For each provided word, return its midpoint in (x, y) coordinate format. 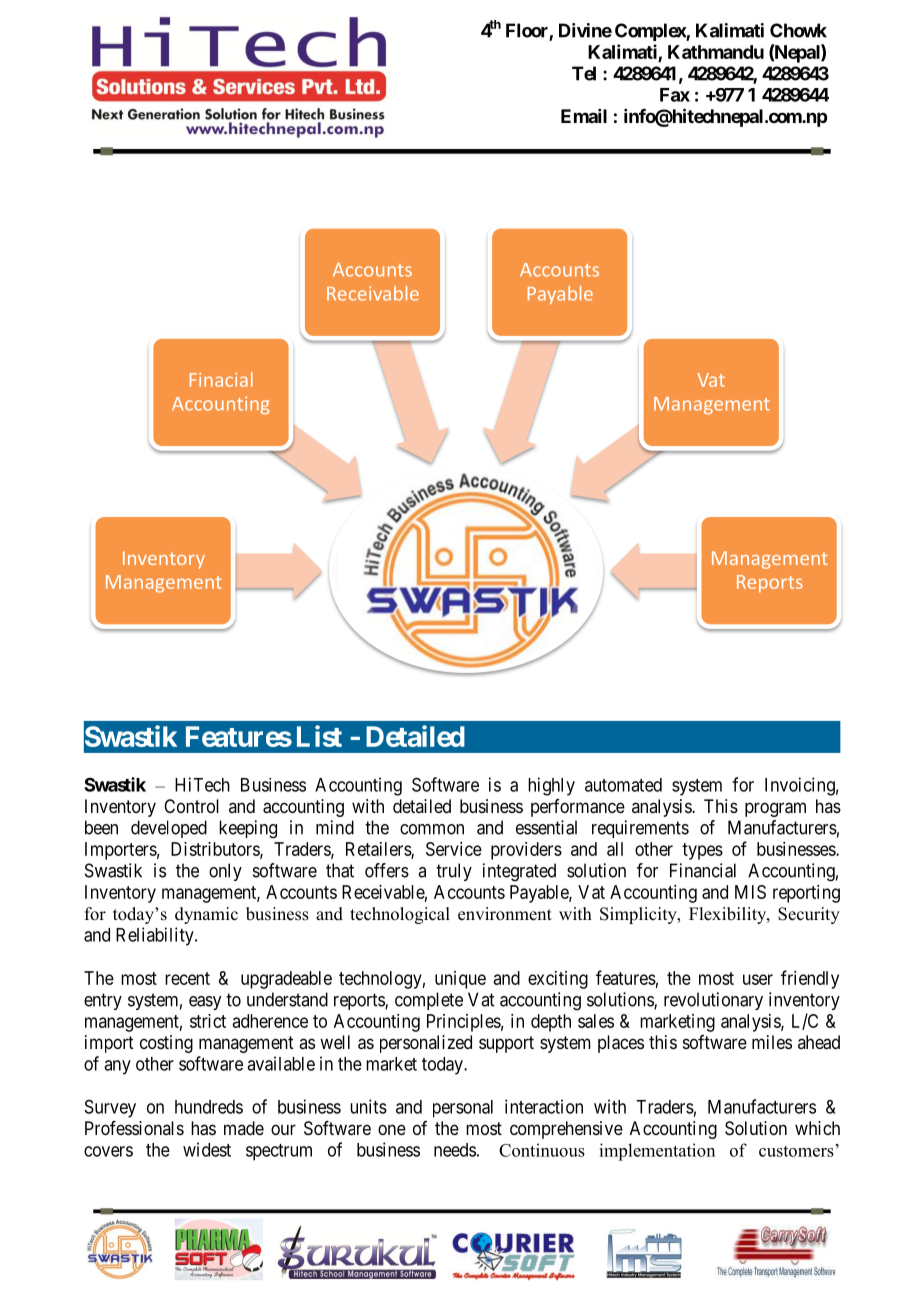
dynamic (206, 915)
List (319, 736)
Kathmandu (716, 52)
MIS (750, 892)
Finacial (221, 379)
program (775, 809)
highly (551, 786)
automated (623, 785)
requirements (640, 829)
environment (505, 914)
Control (191, 806)
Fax (675, 95)
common (432, 829)
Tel (584, 73)
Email (584, 116)
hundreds (209, 1107)
